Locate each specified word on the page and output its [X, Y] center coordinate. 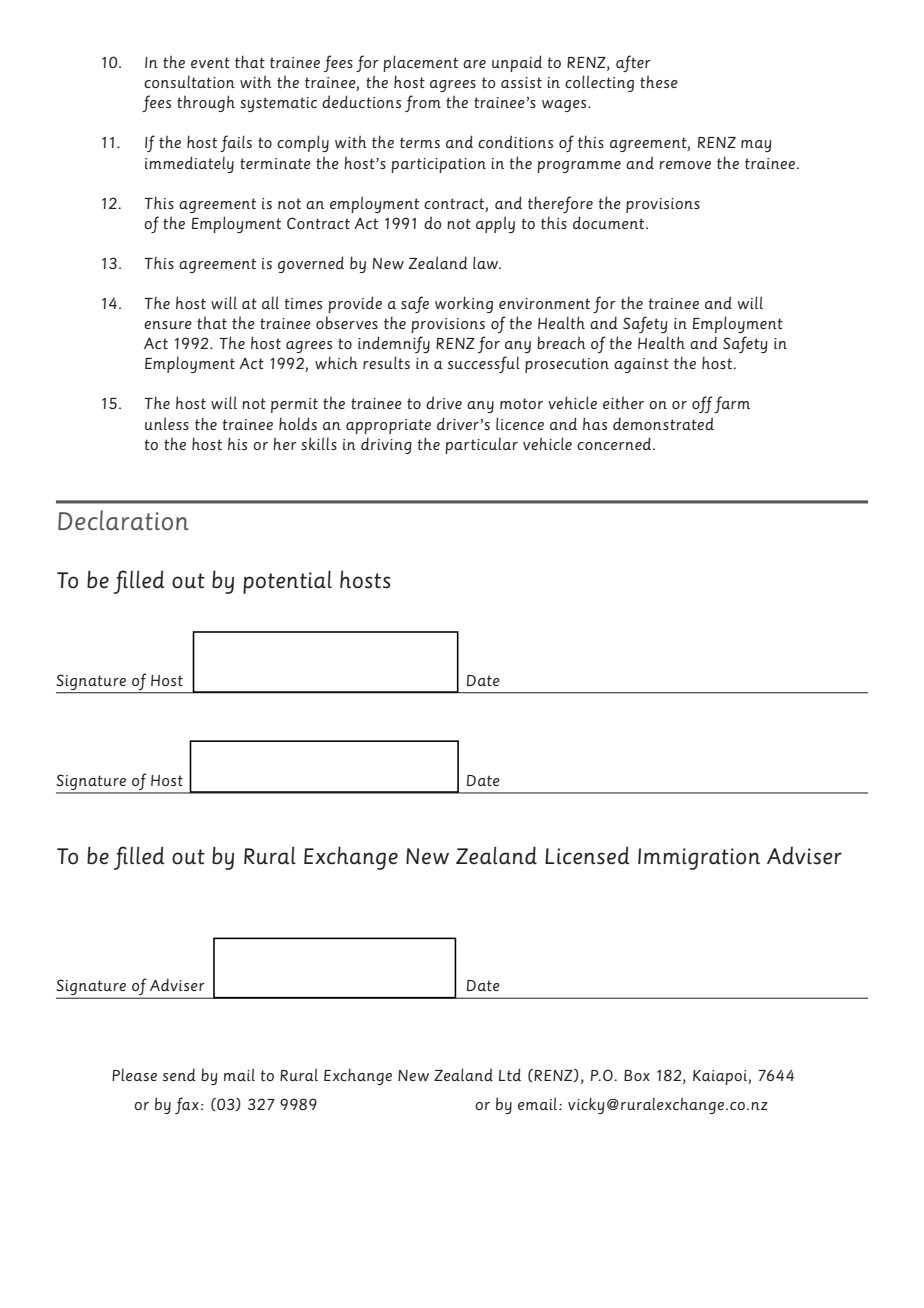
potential [287, 582]
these [659, 81]
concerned [615, 443]
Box [637, 1075]
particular [481, 445]
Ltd [510, 1074]
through [206, 103]
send [179, 1074]
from [423, 103]
